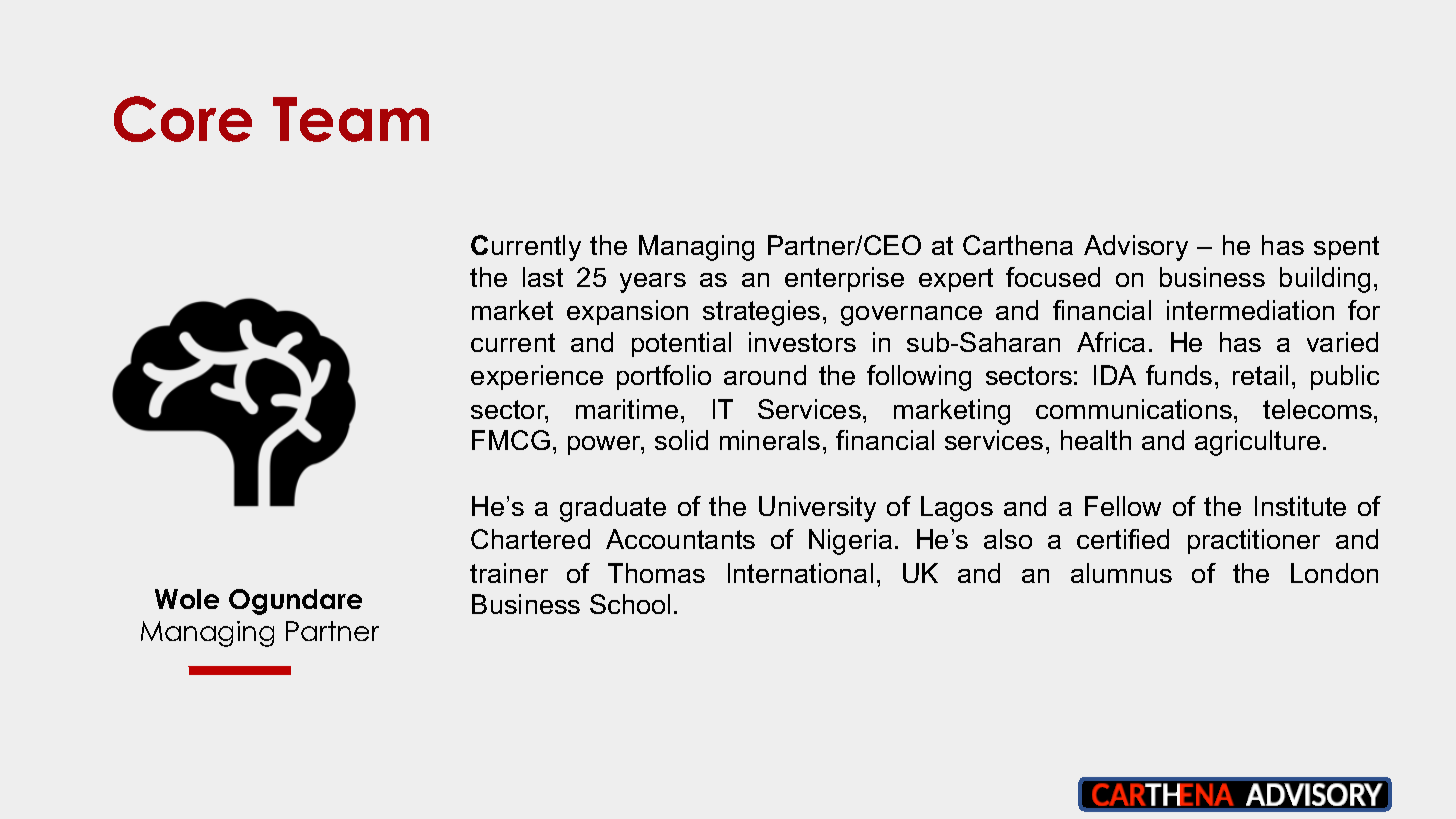  Describe the element at coordinates (800, 573) in the document. I see `International` at that location.
